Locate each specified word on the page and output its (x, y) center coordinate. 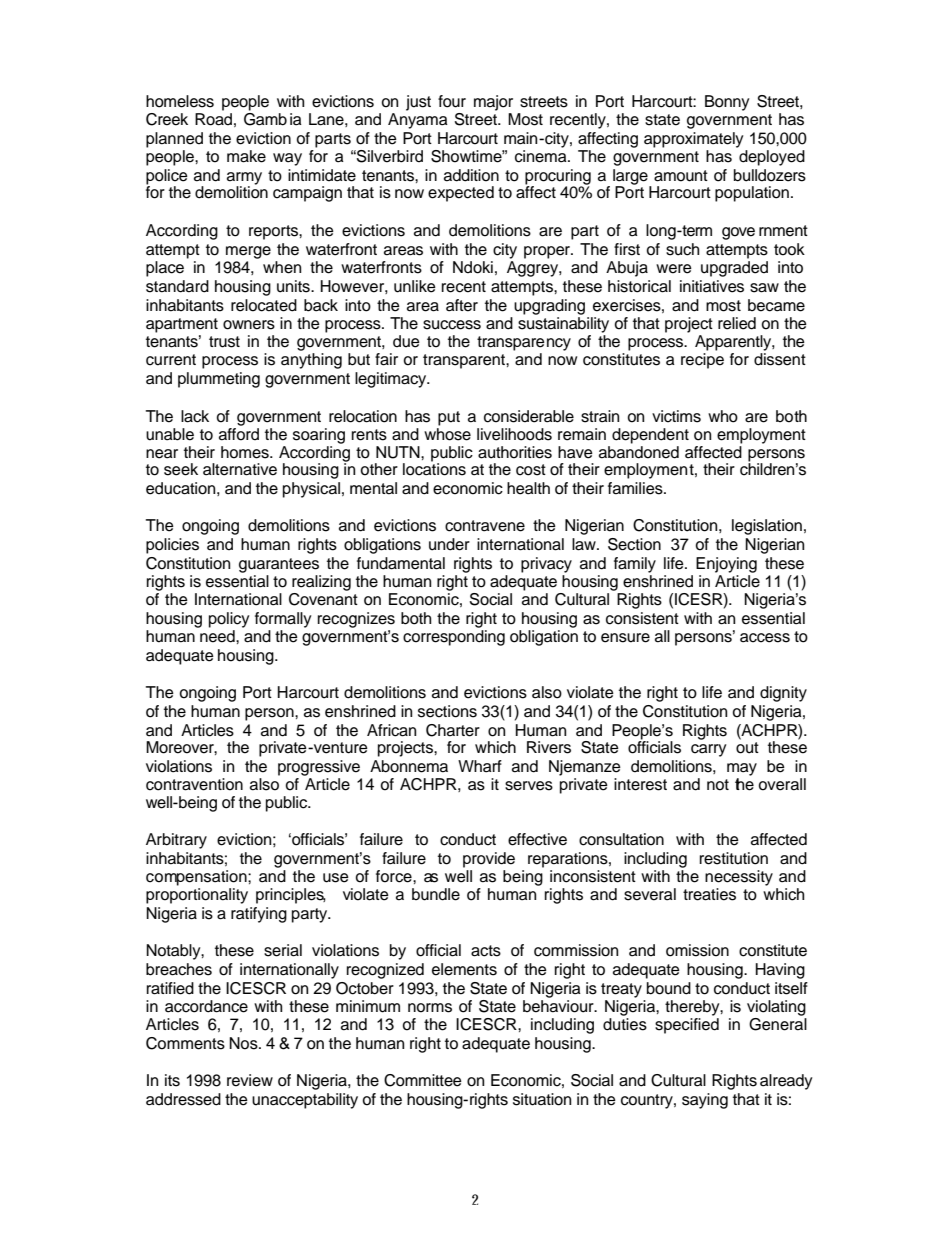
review (250, 1080)
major (493, 103)
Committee (423, 1080)
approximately (693, 140)
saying (705, 1101)
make (246, 156)
